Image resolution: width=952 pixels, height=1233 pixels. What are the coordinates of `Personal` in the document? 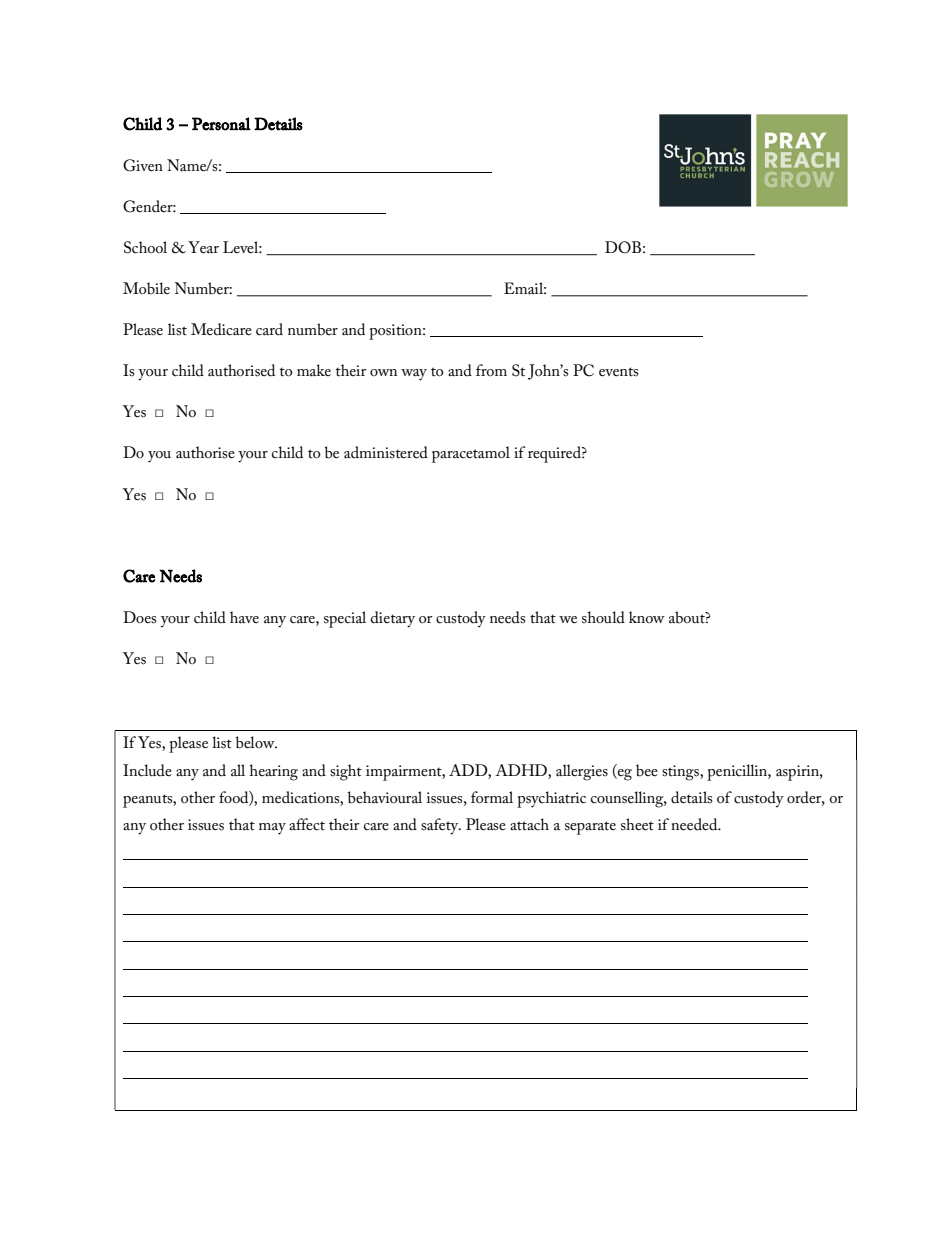 It's located at (221, 124).
